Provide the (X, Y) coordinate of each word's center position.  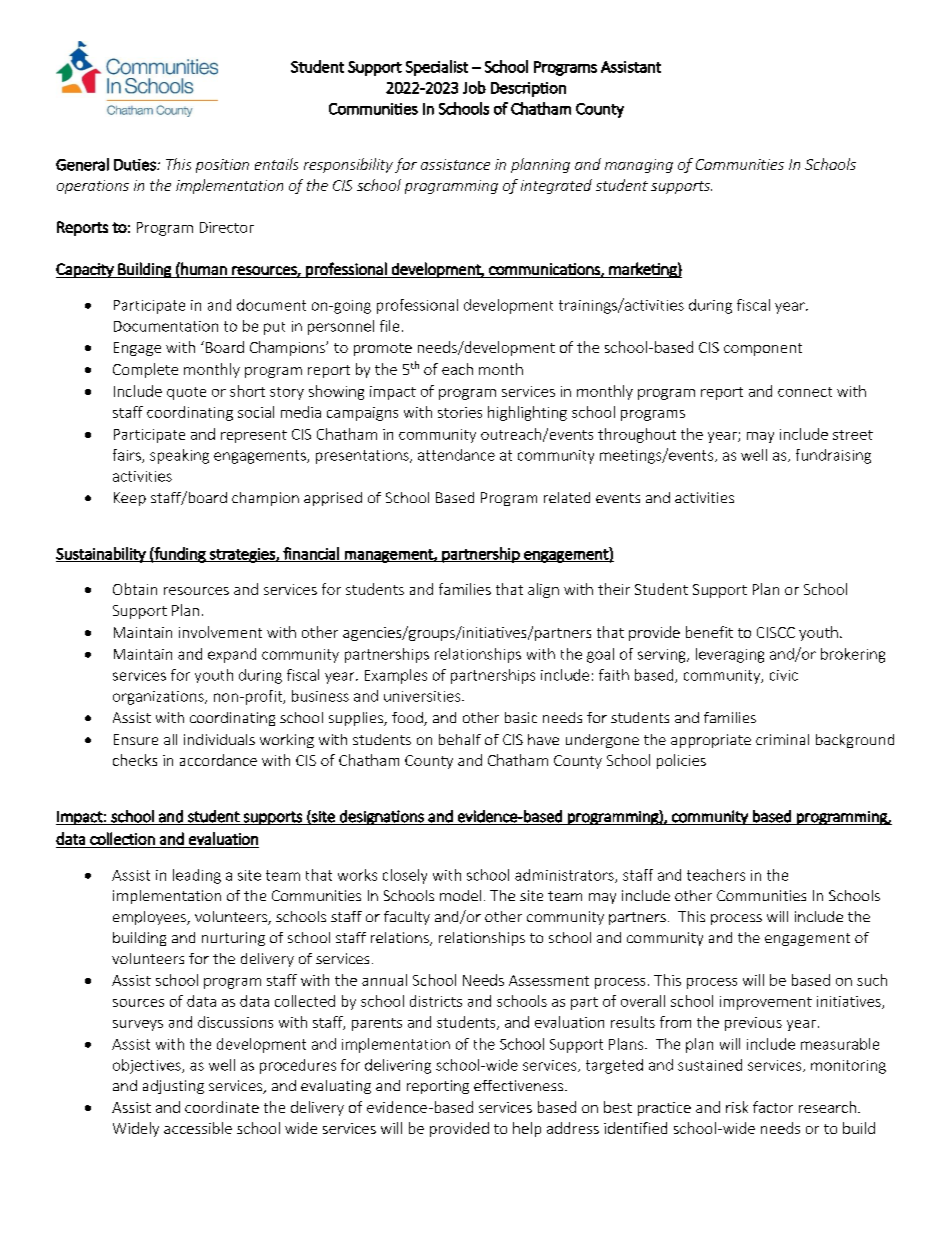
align (543, 590)
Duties (136, 165)
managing (639, 166)
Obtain (135, 589)
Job (474, 87)
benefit (709, 632)
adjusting (173, 1087)
